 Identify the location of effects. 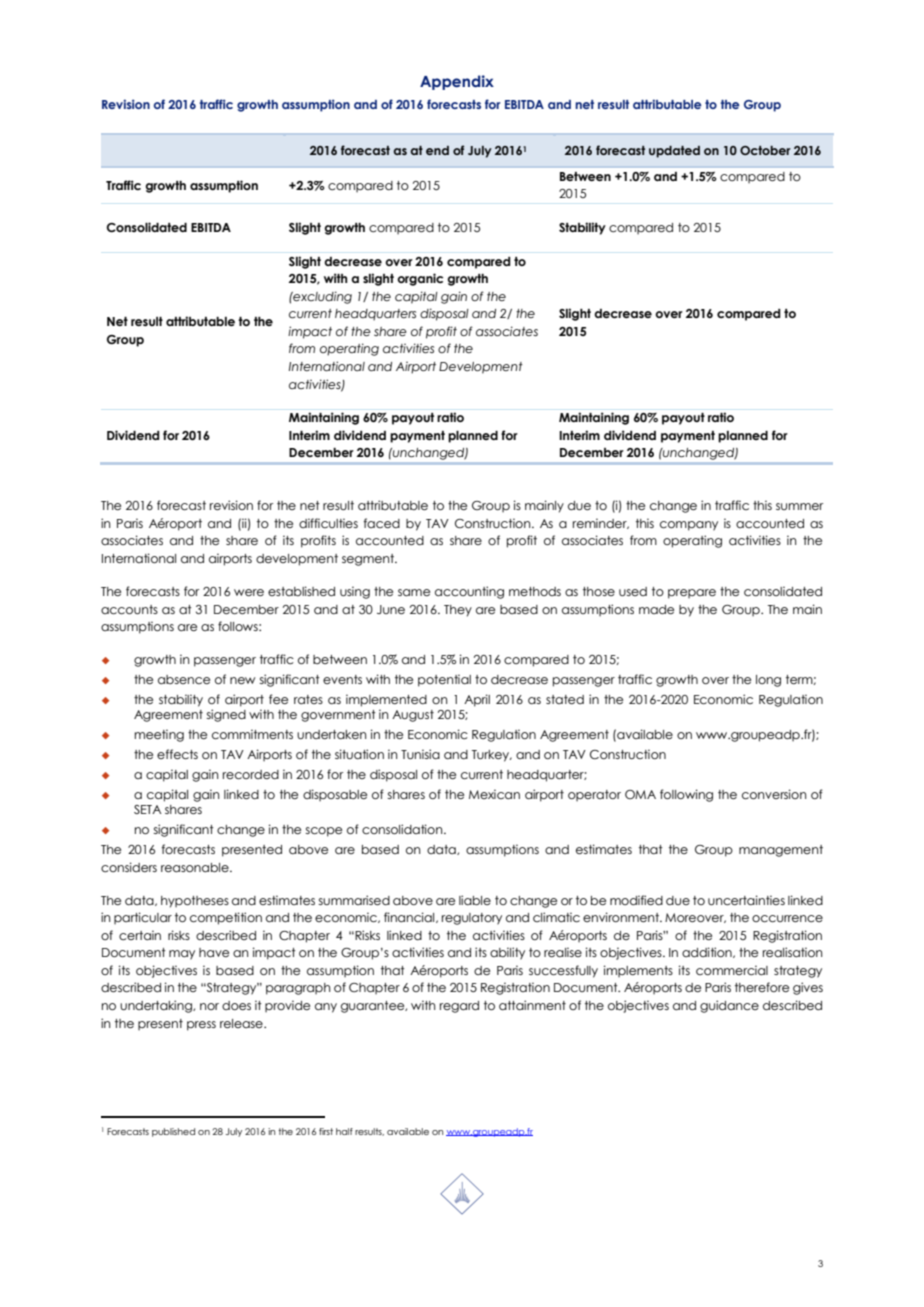
(177, 754).
